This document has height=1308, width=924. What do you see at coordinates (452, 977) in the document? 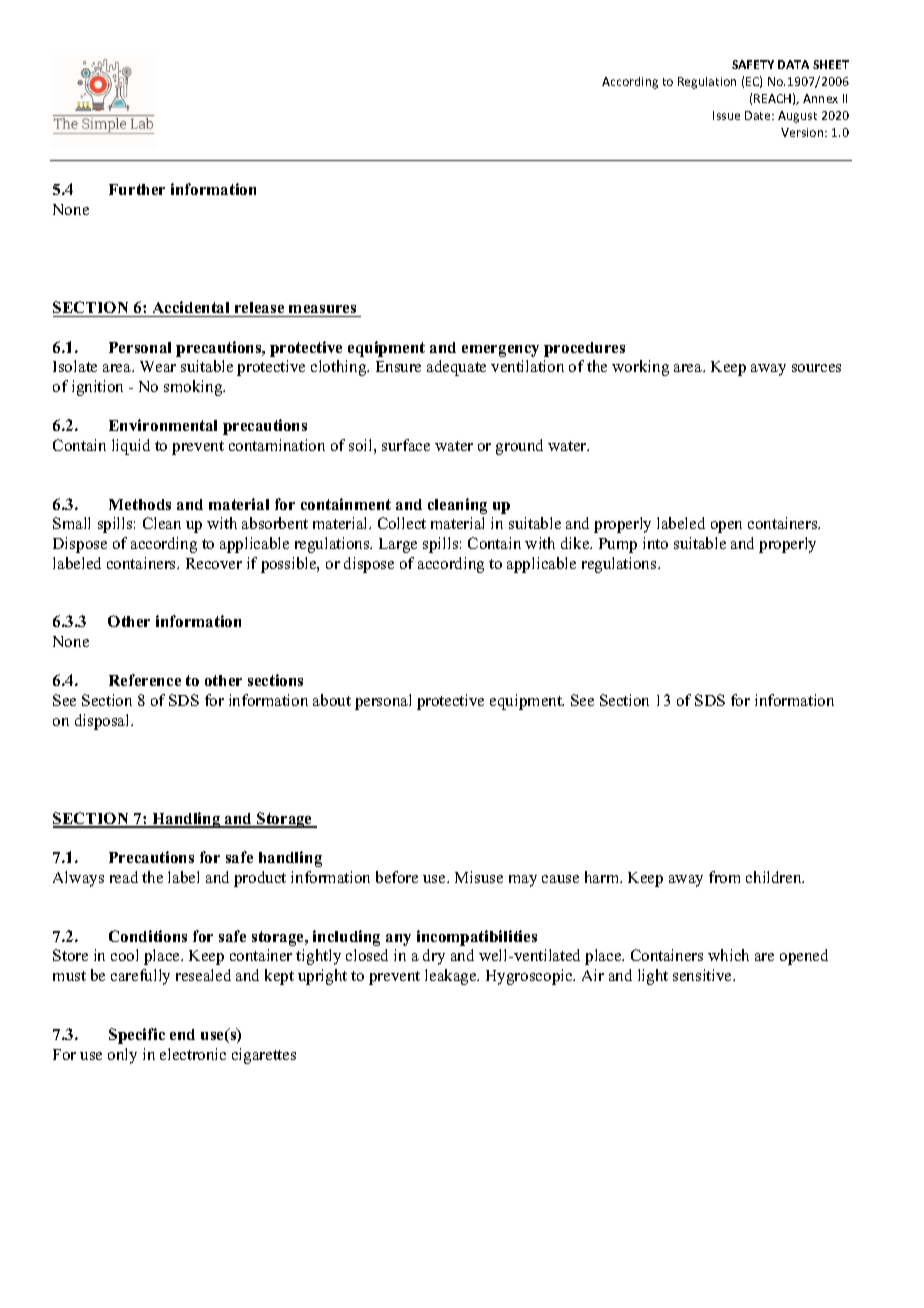
I see `leakage` at bounding box center [452, 977].
